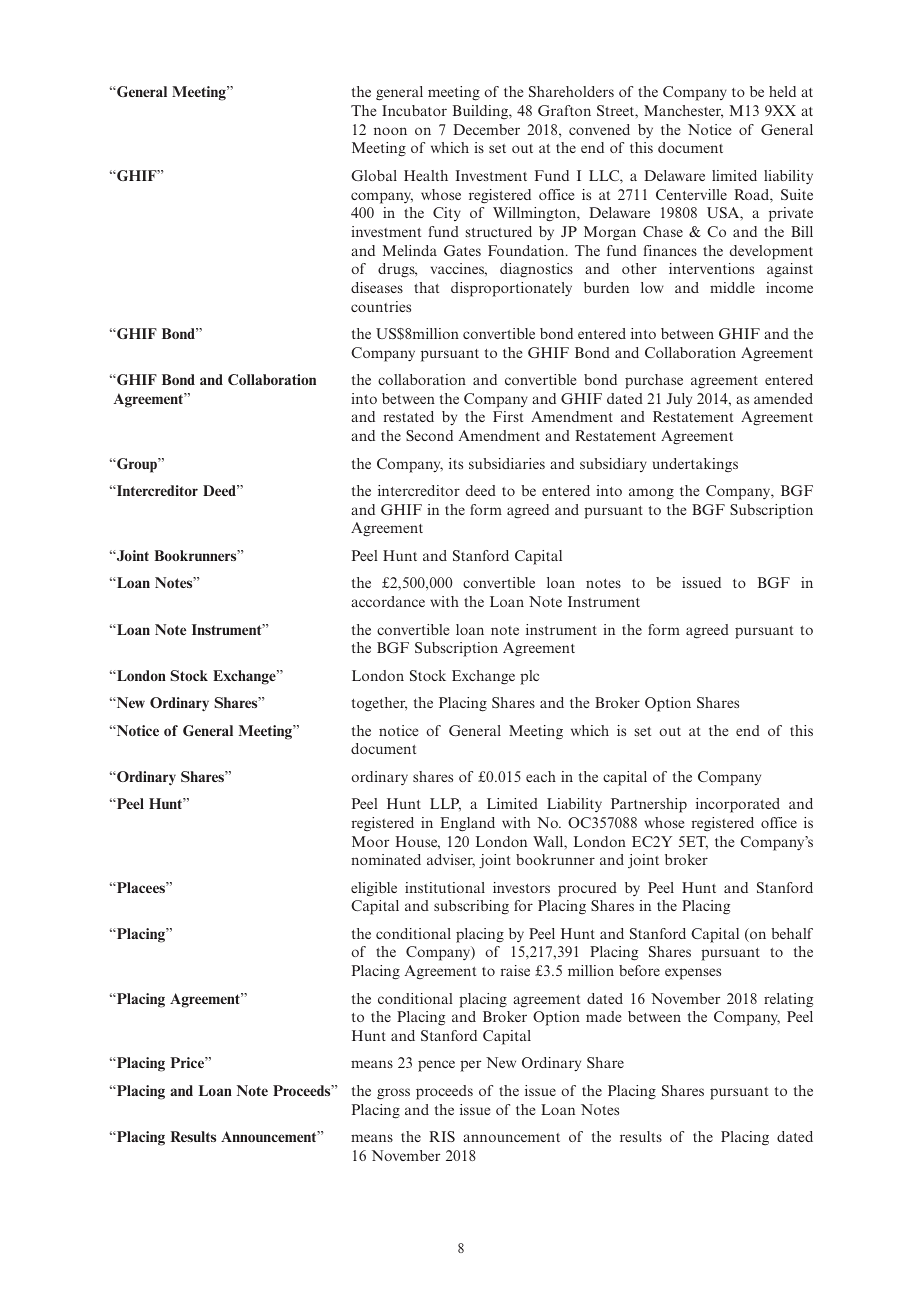 The width and height of the screenshot is (924, 1308). What do you see at coordinates (738, 805) in the screenshot?
I see `incorporated` at bounding box center [738, 805].
